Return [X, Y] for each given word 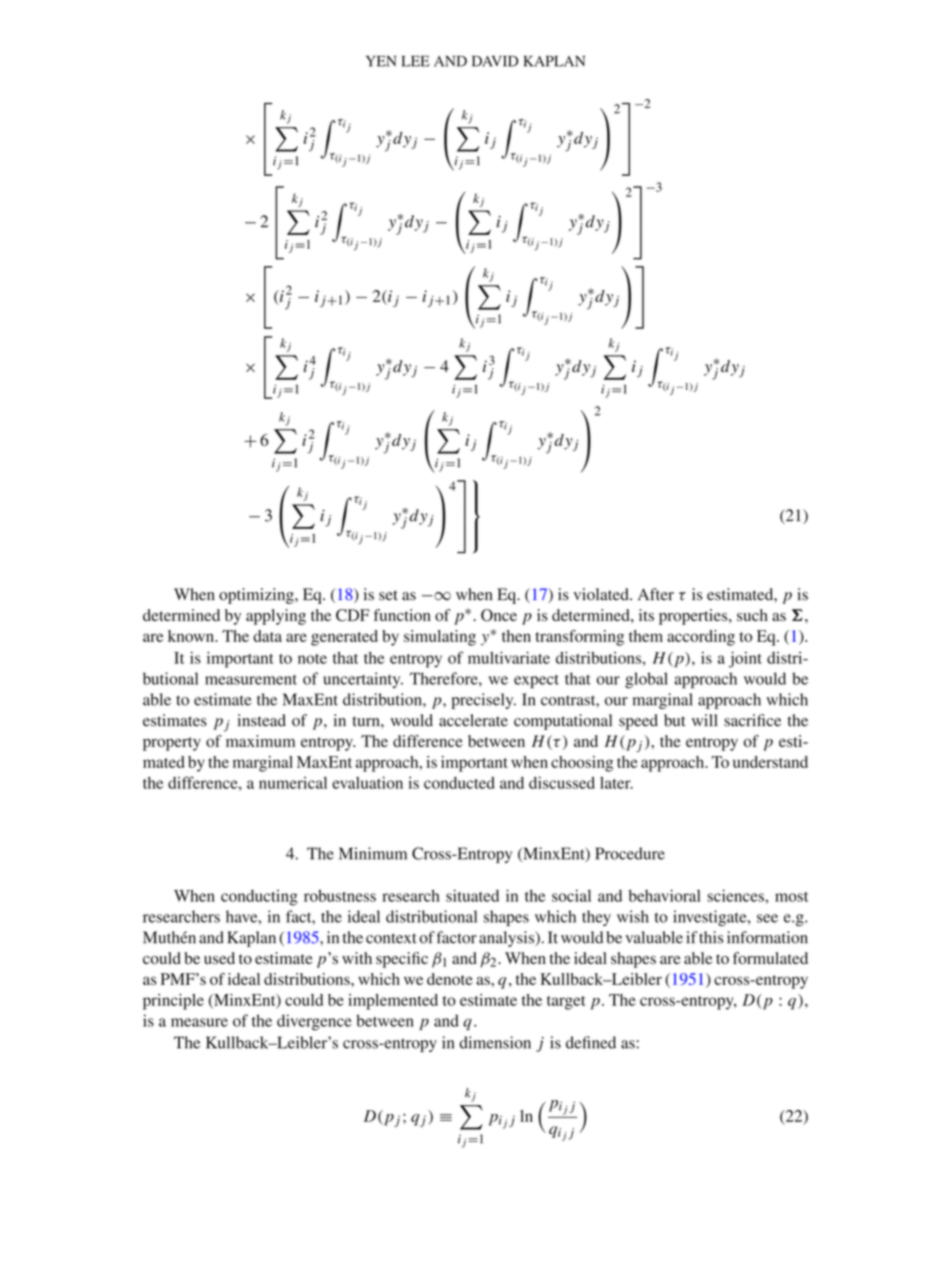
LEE [416, 61]
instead [262, 720]
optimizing [257, 596]
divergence [314, 1022]
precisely [484, 701]
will [704, 720]
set [388, 595]
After [656, 594]
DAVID [495, 61]
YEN [381, 61]
